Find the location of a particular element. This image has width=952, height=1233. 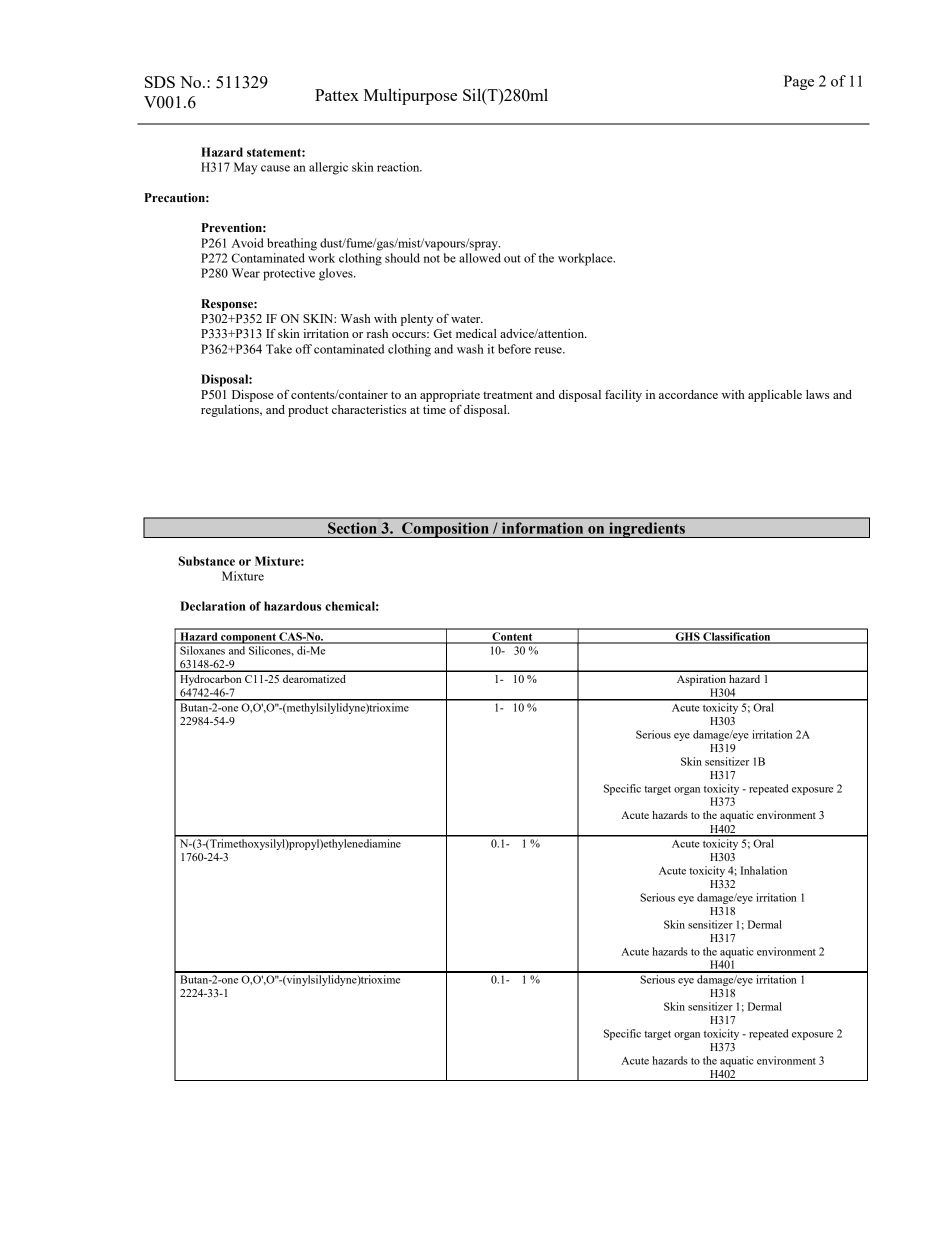

product is located at coordinates (308, 411).
